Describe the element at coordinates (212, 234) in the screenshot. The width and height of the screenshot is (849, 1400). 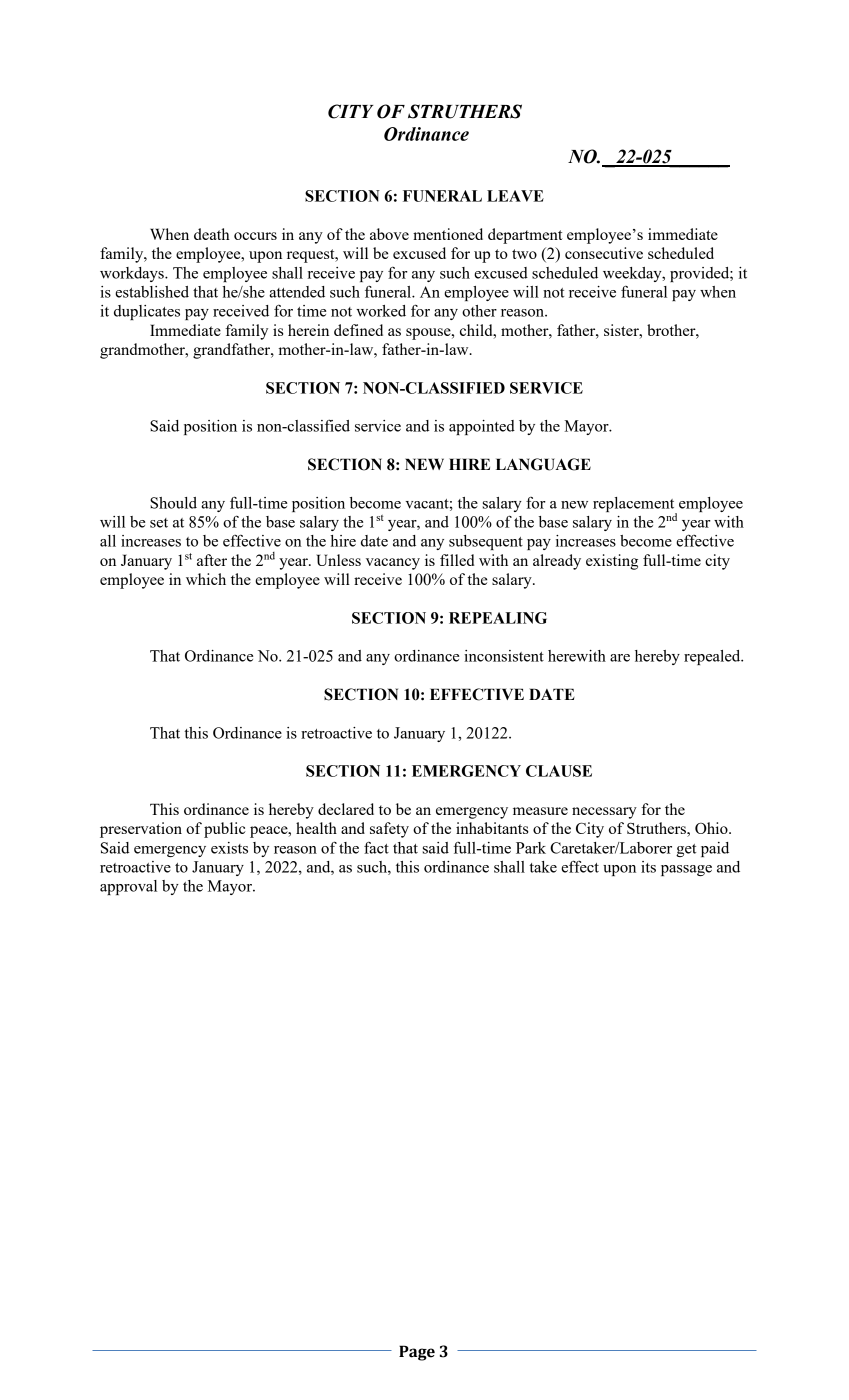
I see `death` at that location.
